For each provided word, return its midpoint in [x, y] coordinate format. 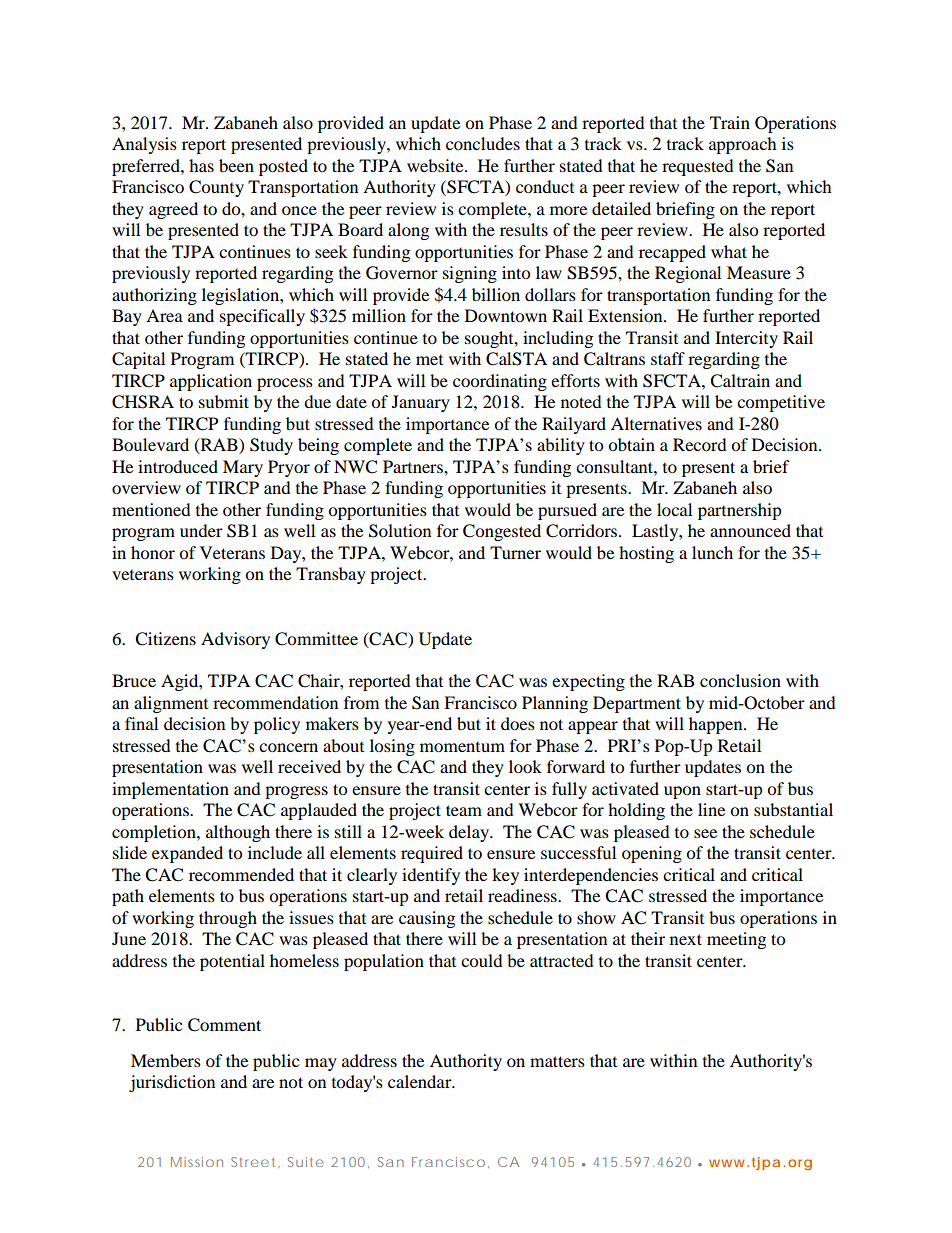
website [436, 165]
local [674, 509]
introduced [178, 466]
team [464, 810]
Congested [502, 532]
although [238, 833]
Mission [197, 1162]
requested [698, 167]
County [216, 188]
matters [557, 1061]
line [711, 809]
